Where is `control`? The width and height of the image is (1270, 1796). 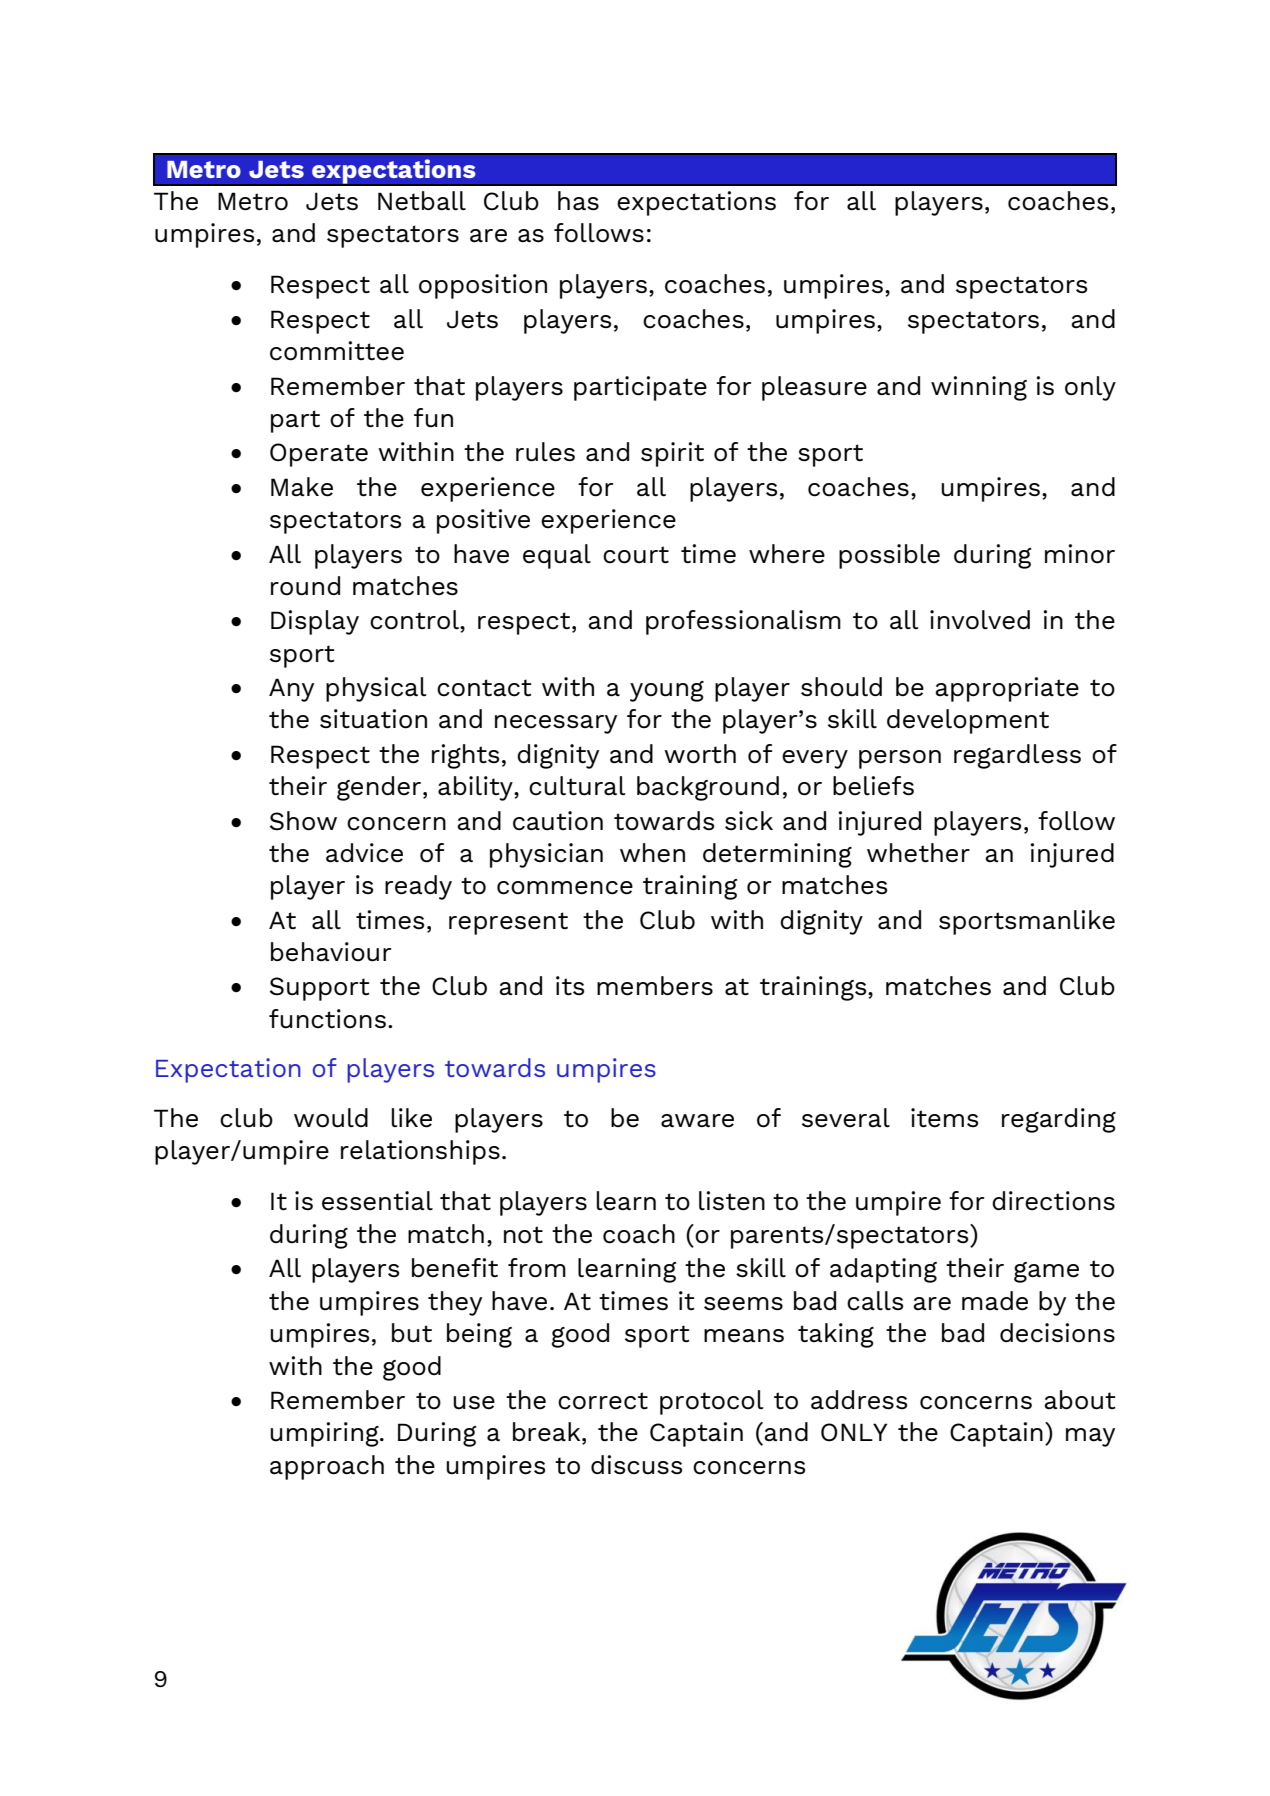 control is located at coordinates (415, 621).
